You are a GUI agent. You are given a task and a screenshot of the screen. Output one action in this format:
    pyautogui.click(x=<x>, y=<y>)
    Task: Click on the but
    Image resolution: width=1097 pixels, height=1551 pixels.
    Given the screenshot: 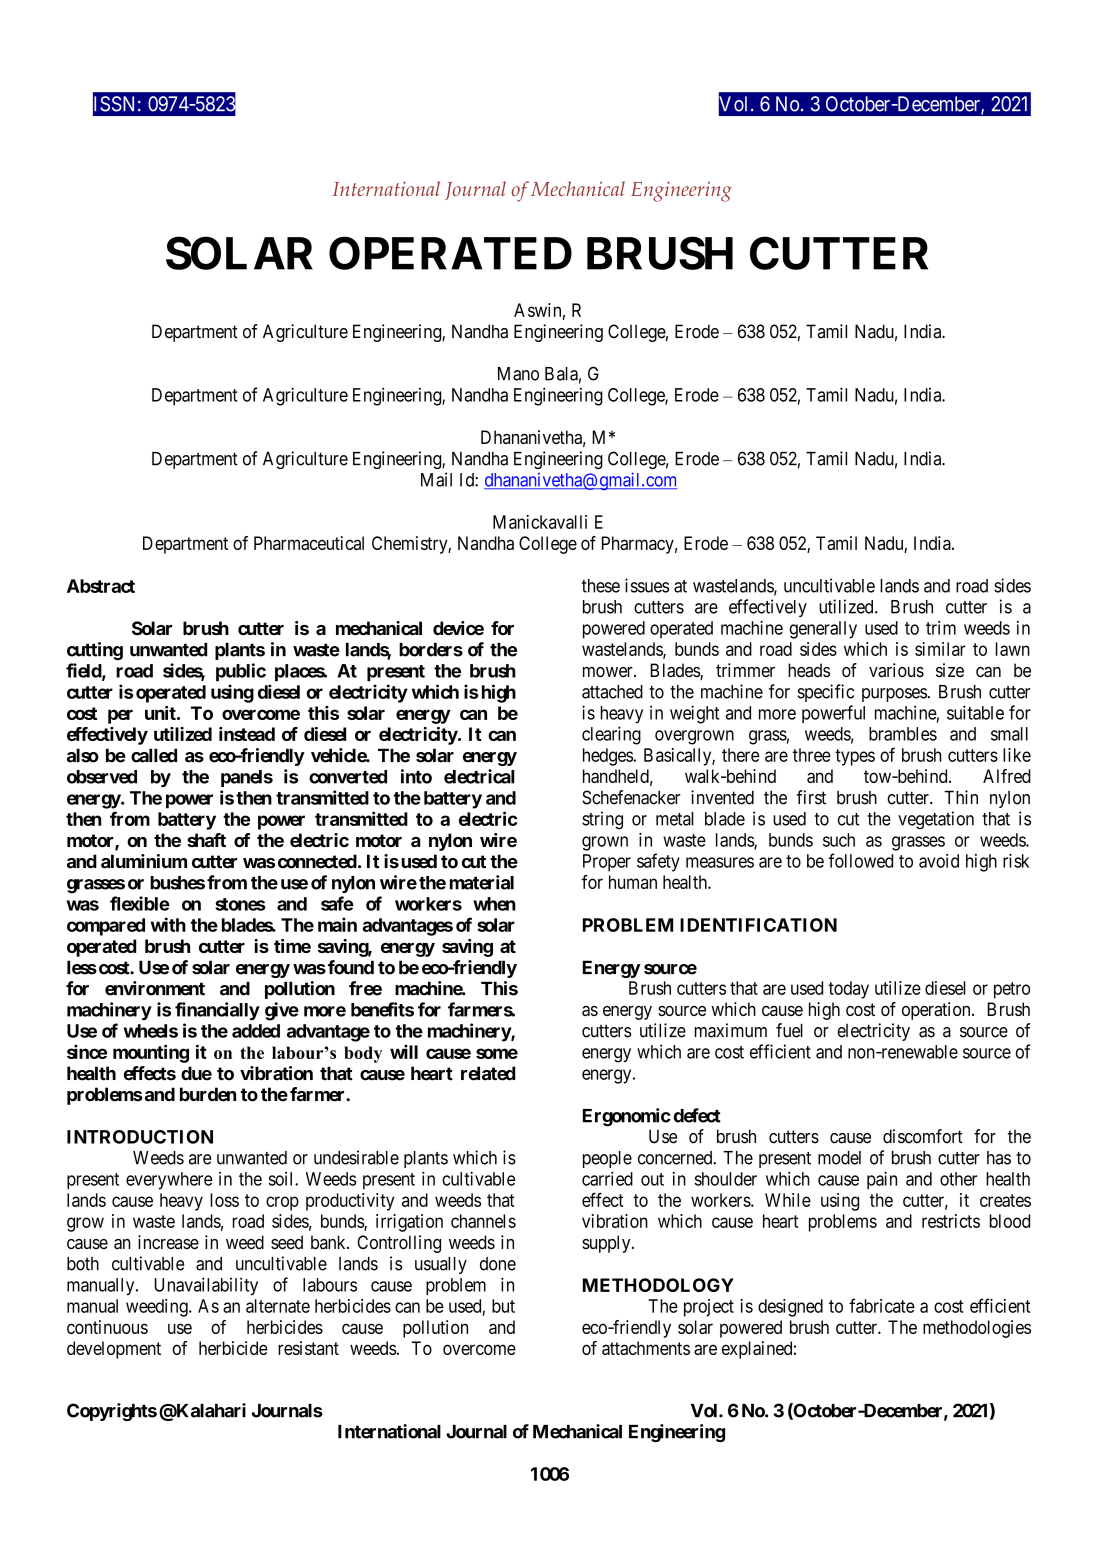 What is the action you would take?
    pyautogui.click(x=503, y=1306)
